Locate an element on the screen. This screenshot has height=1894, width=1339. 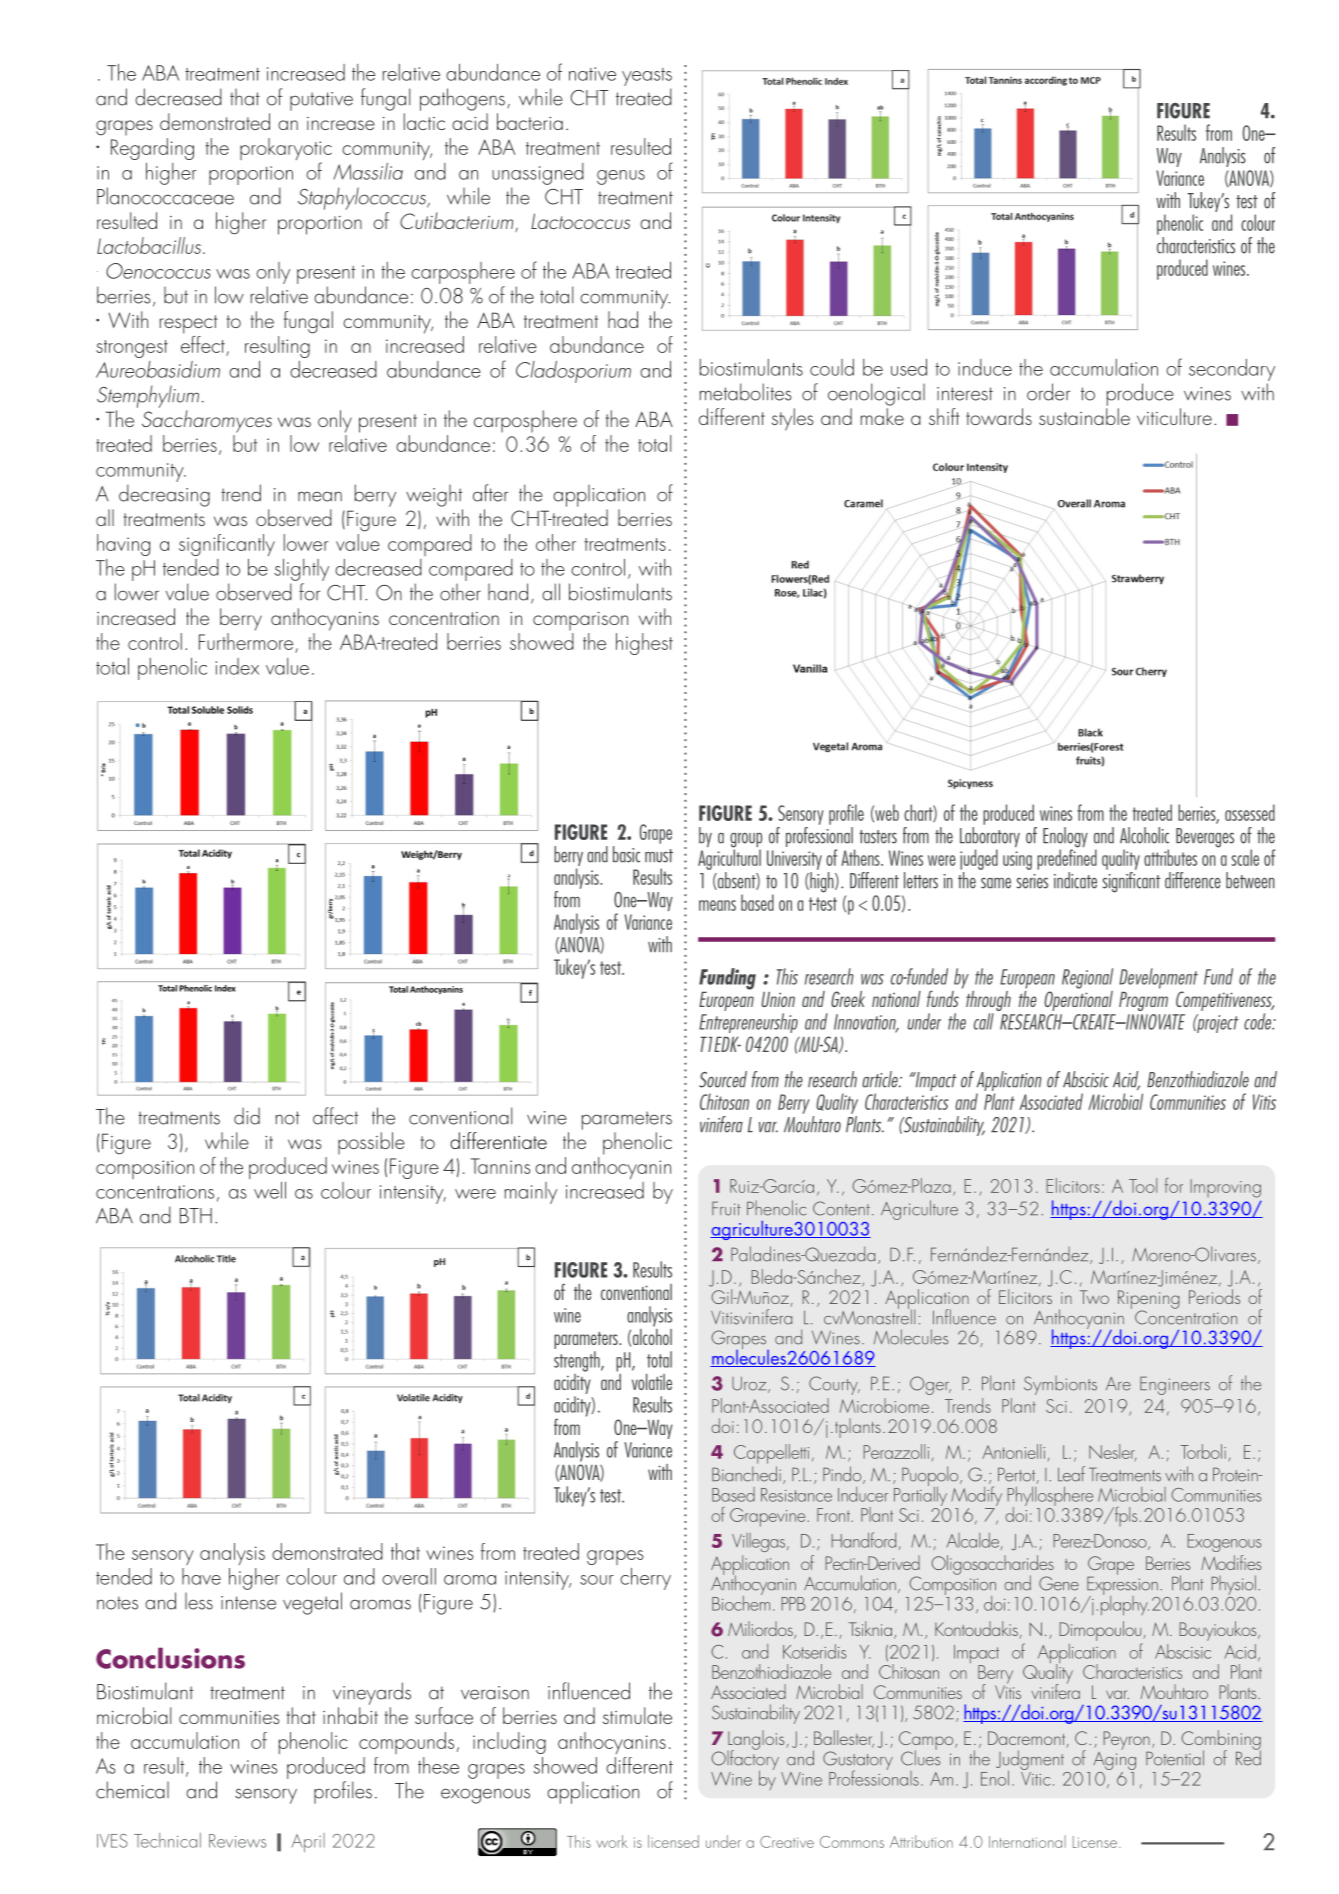
Reviews is located at coordinates (237, 1841).
